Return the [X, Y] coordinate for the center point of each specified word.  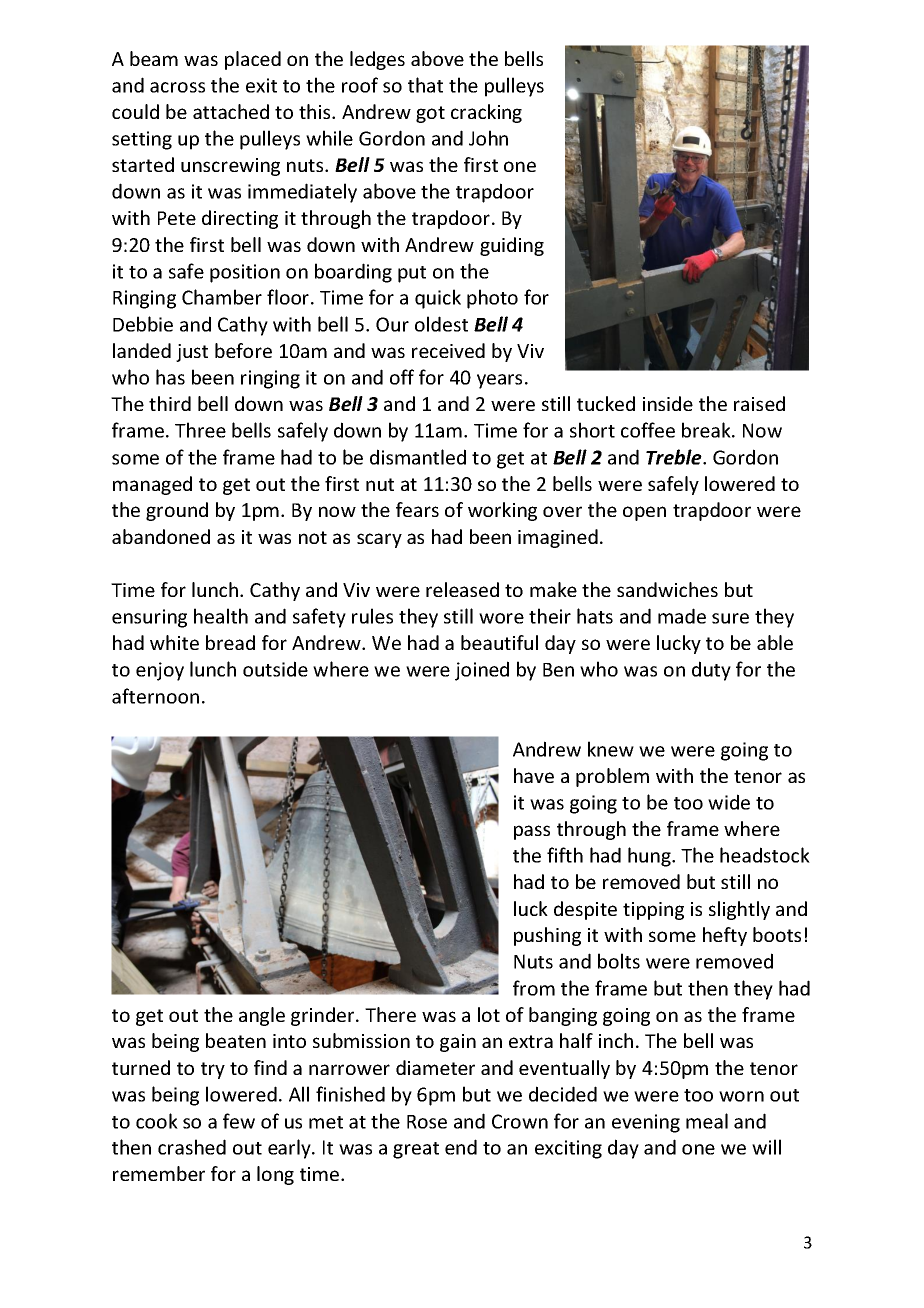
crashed [192, 1147]
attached [231, 111]
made [682, 616]
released [462, 589]
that [425, 85]
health [221, 616]
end [461, 1147]
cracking [486, 113]
